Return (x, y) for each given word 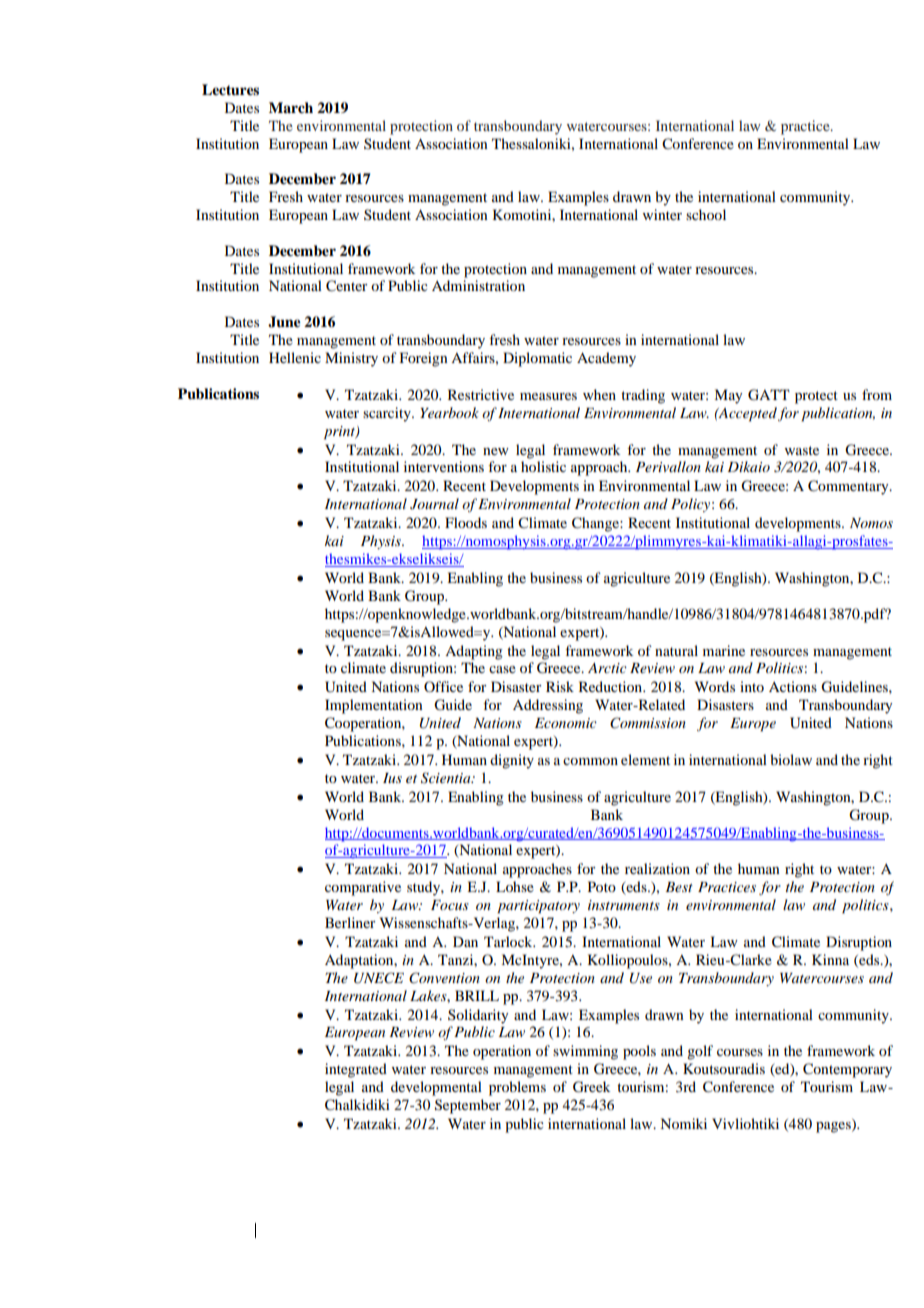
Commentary (849, 487)
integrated (356, 1070)
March (291, 107)
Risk (560, 686)
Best (679, 887)
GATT (769, 395)
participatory (538, 907)
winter (662, 214)
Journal (434, 504)
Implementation (374, 706)
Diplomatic (537, 359)
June (284, 322)
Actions (793, 686)
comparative (363, 888)
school (706, 214)
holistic (543, 466)
